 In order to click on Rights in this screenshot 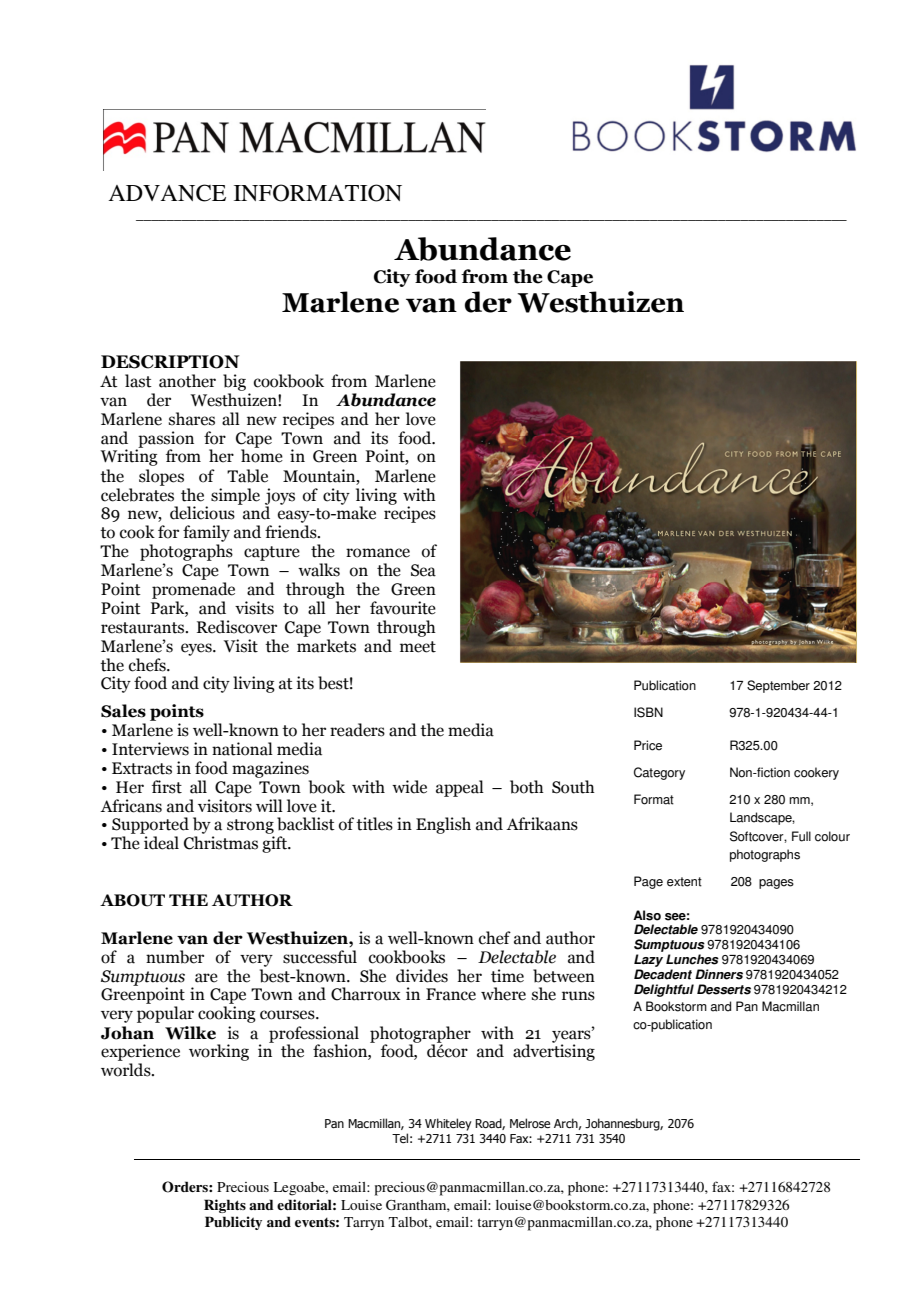, I will do `click(225, 1206)`.
